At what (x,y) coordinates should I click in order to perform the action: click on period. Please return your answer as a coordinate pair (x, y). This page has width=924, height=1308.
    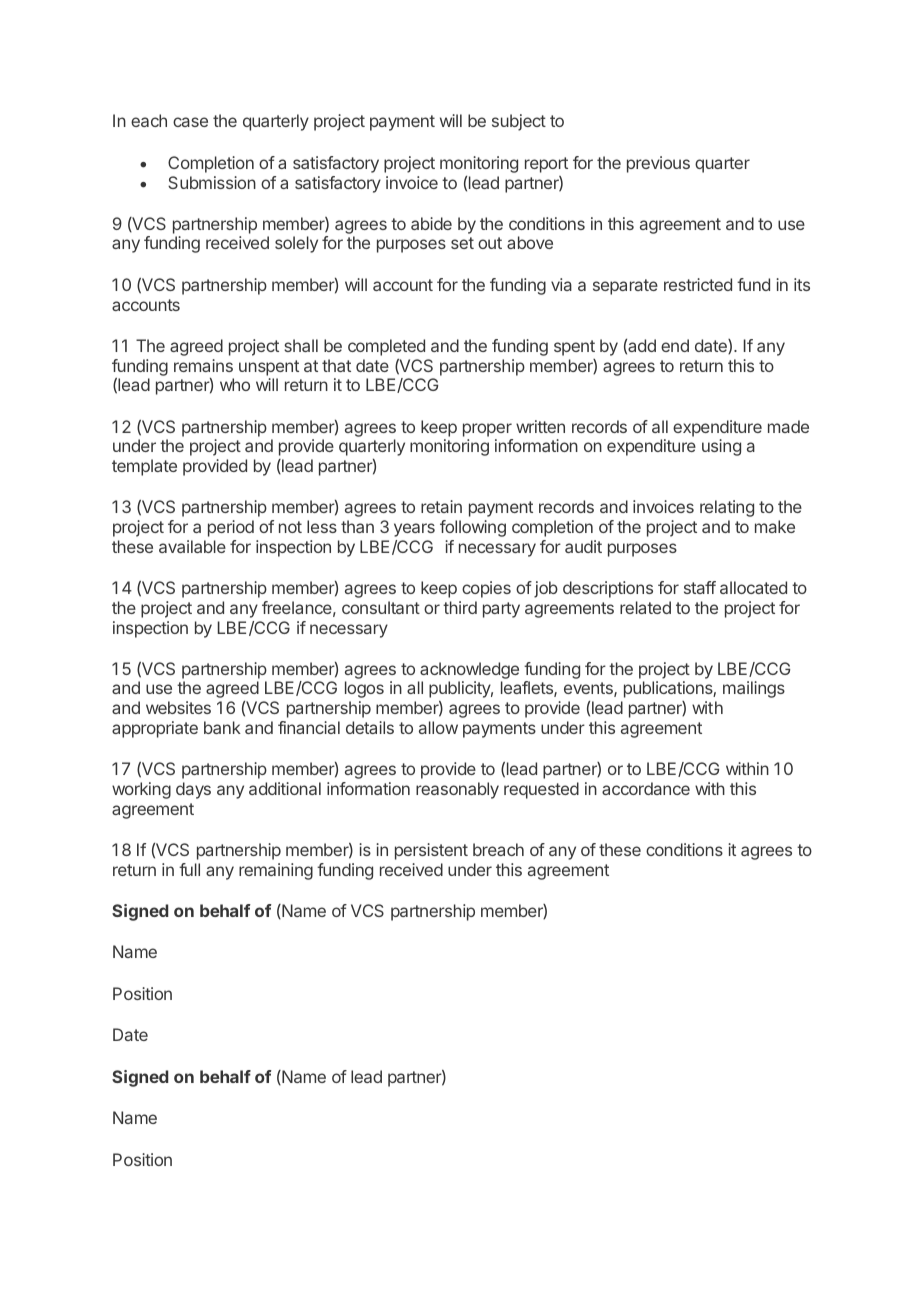
    Looking at the image, I should click on (231, 528).
